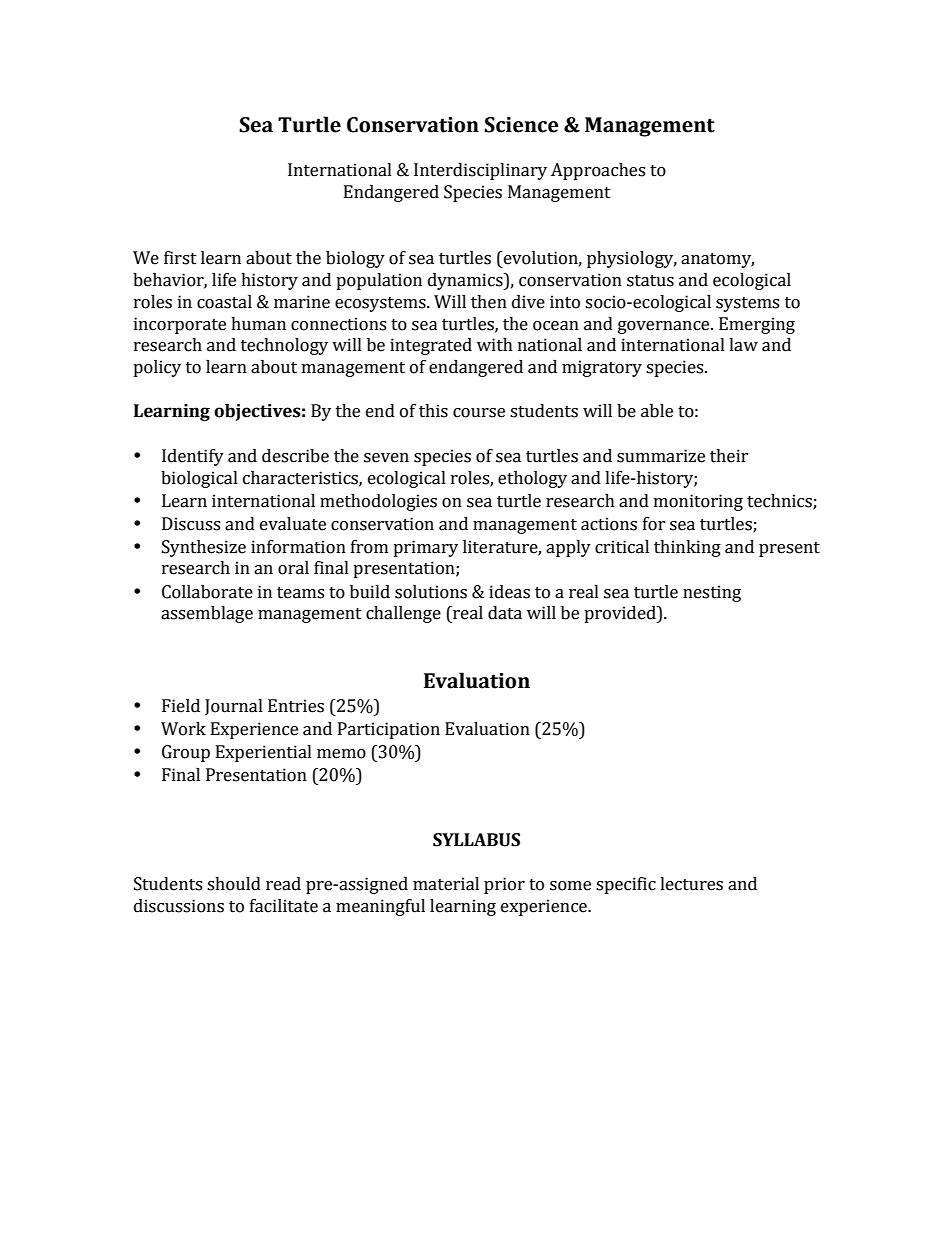 The width and height of the screenshot is (952, 1233). I want to click on Interdisciplinary, so click(480, 171).
